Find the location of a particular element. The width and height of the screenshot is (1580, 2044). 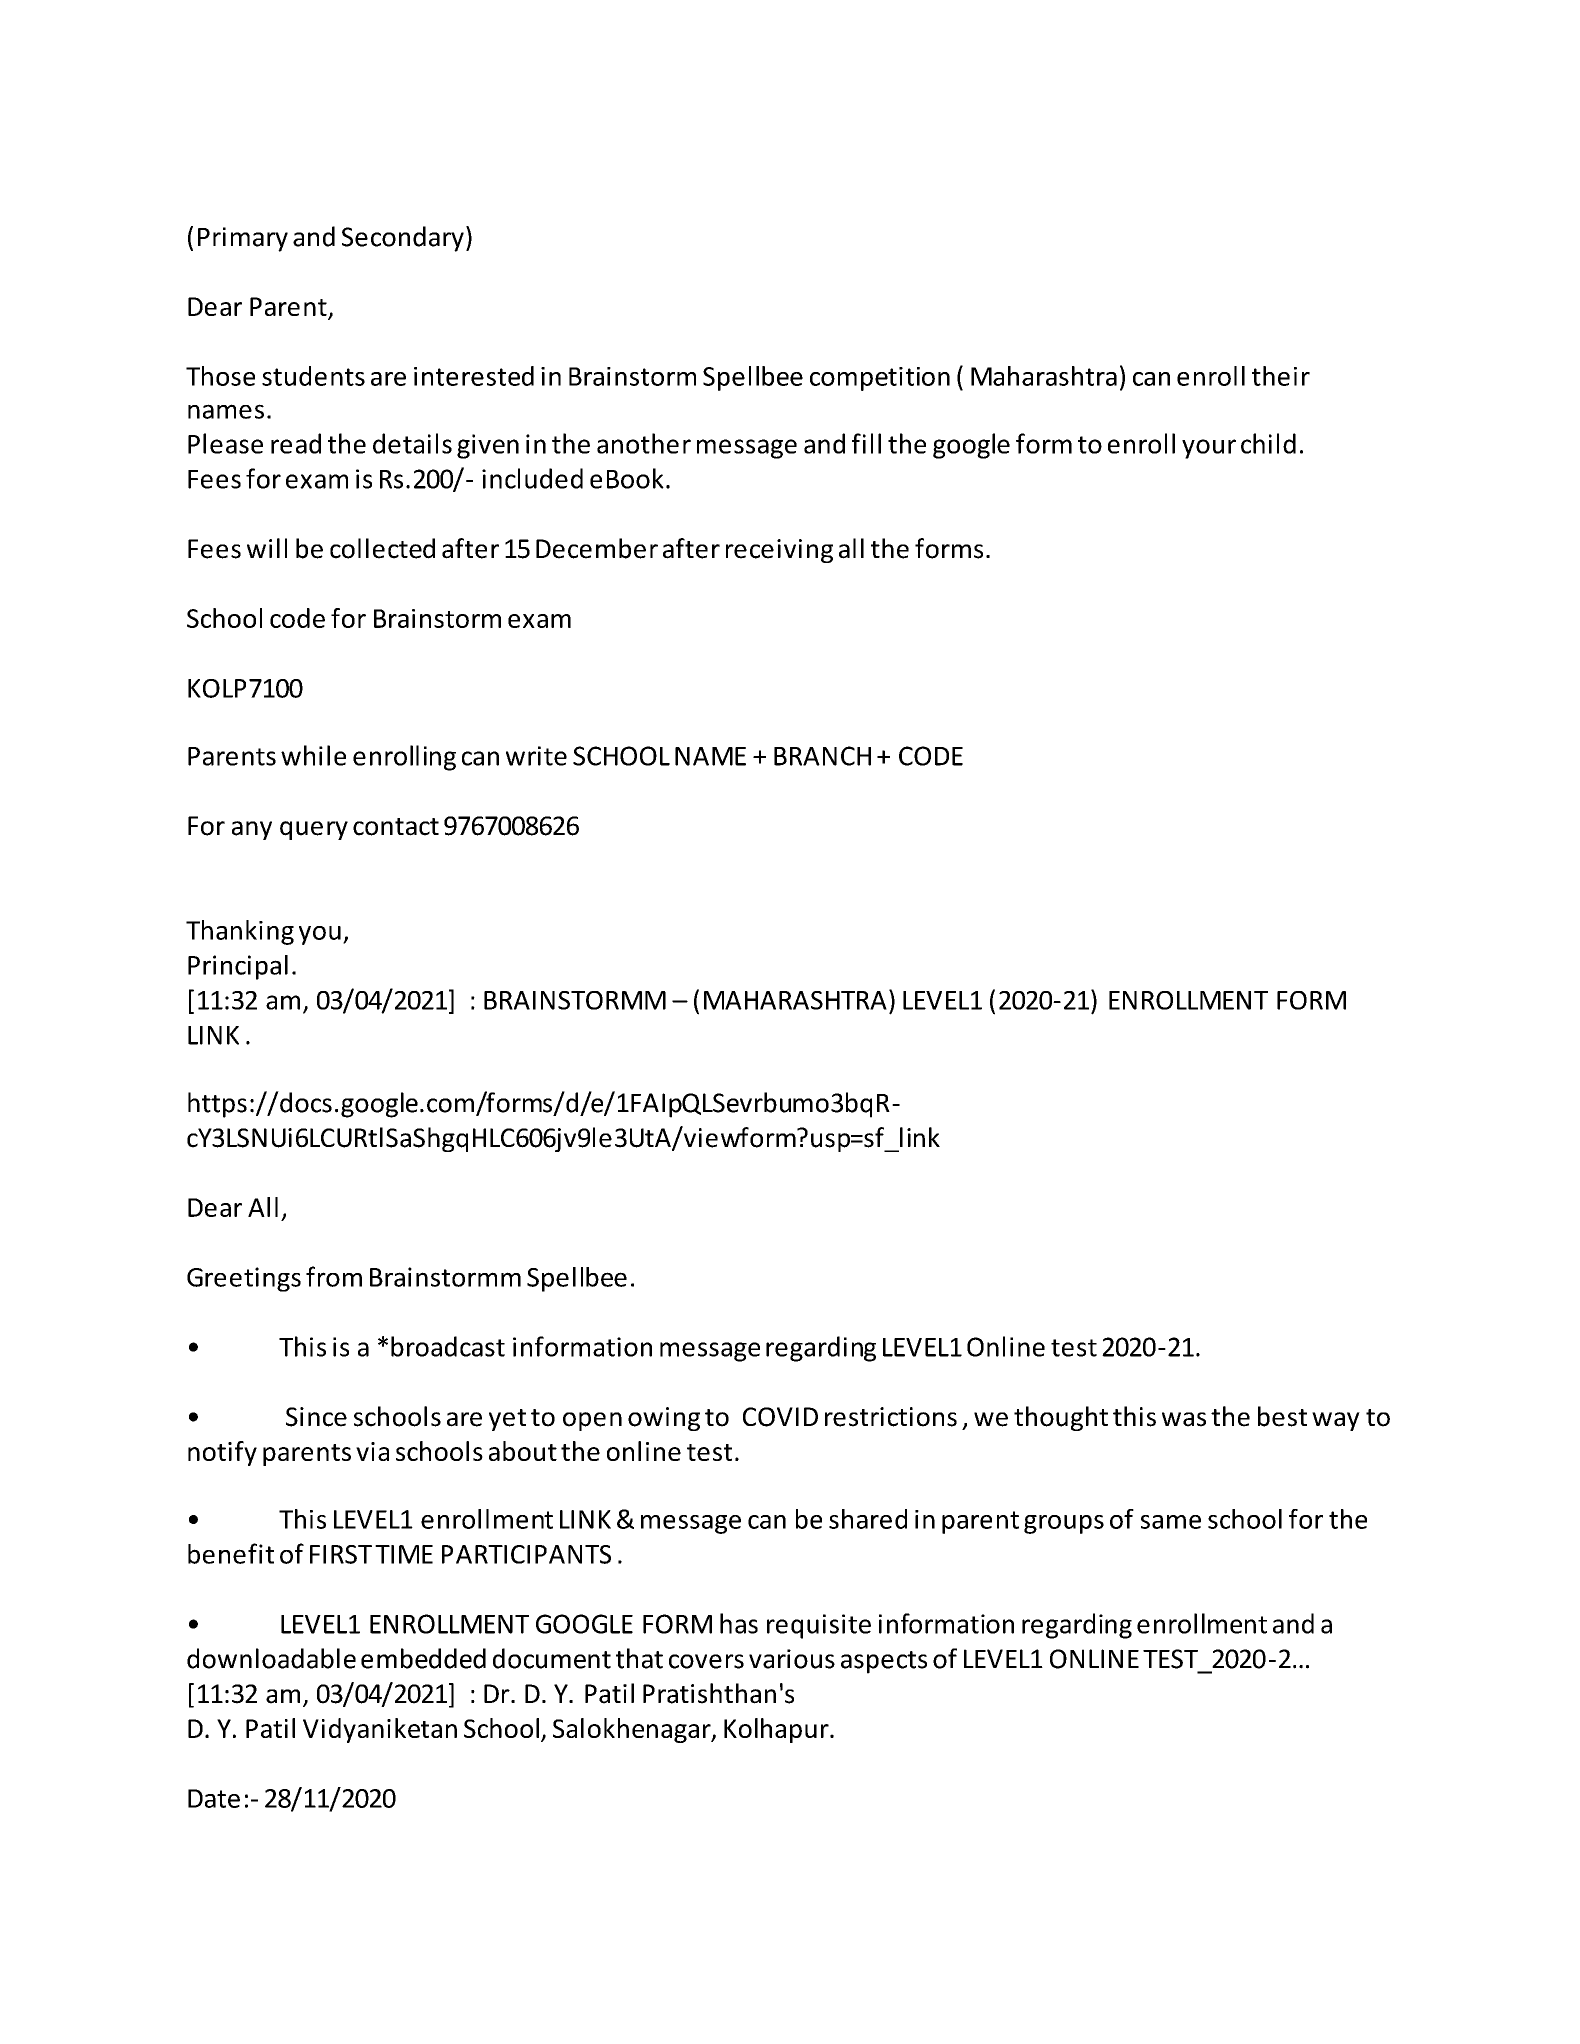

Principal is located at coordinates (238, 967).
